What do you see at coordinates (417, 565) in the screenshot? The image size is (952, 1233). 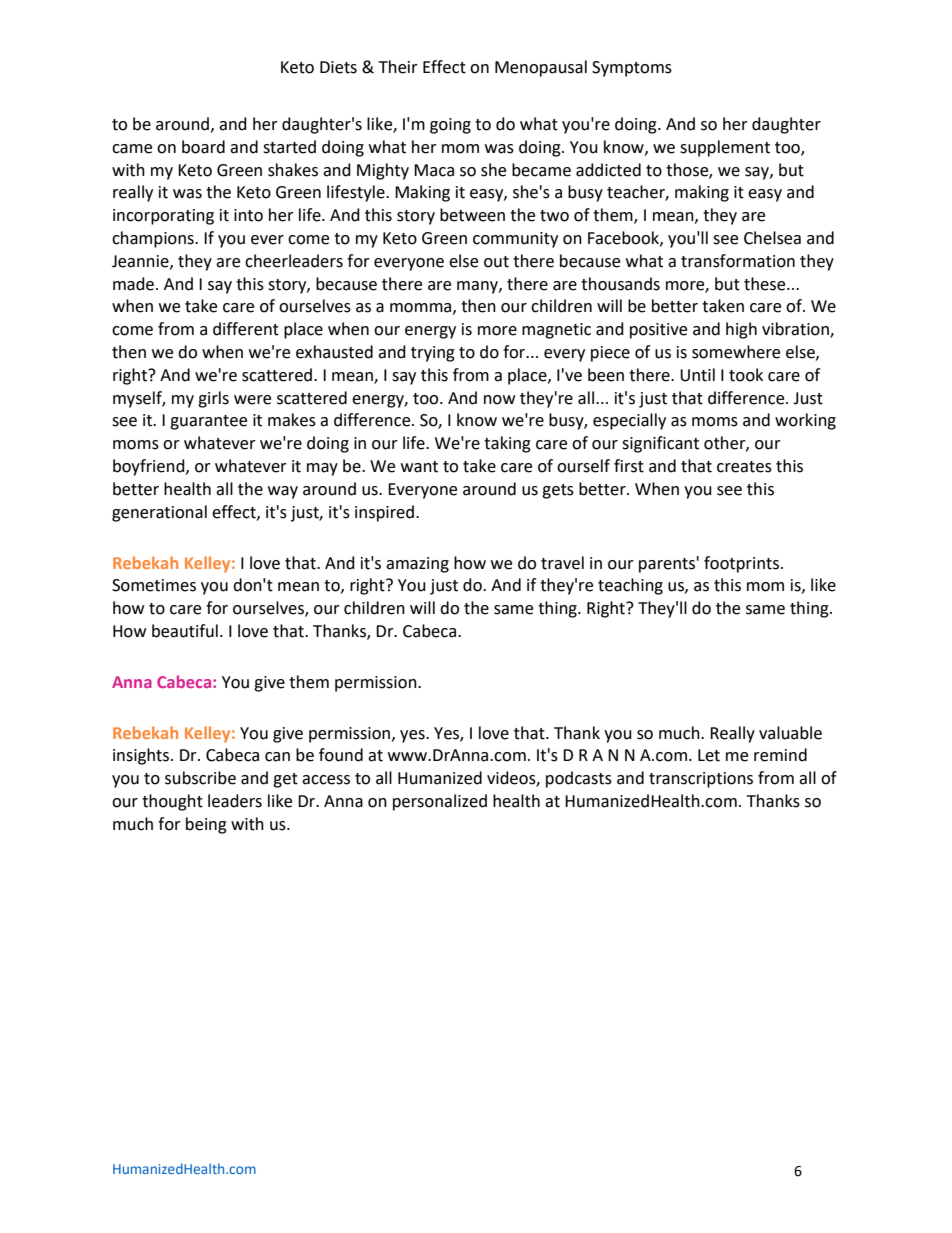 I see `amazing` at bounding box center [417, 565].
